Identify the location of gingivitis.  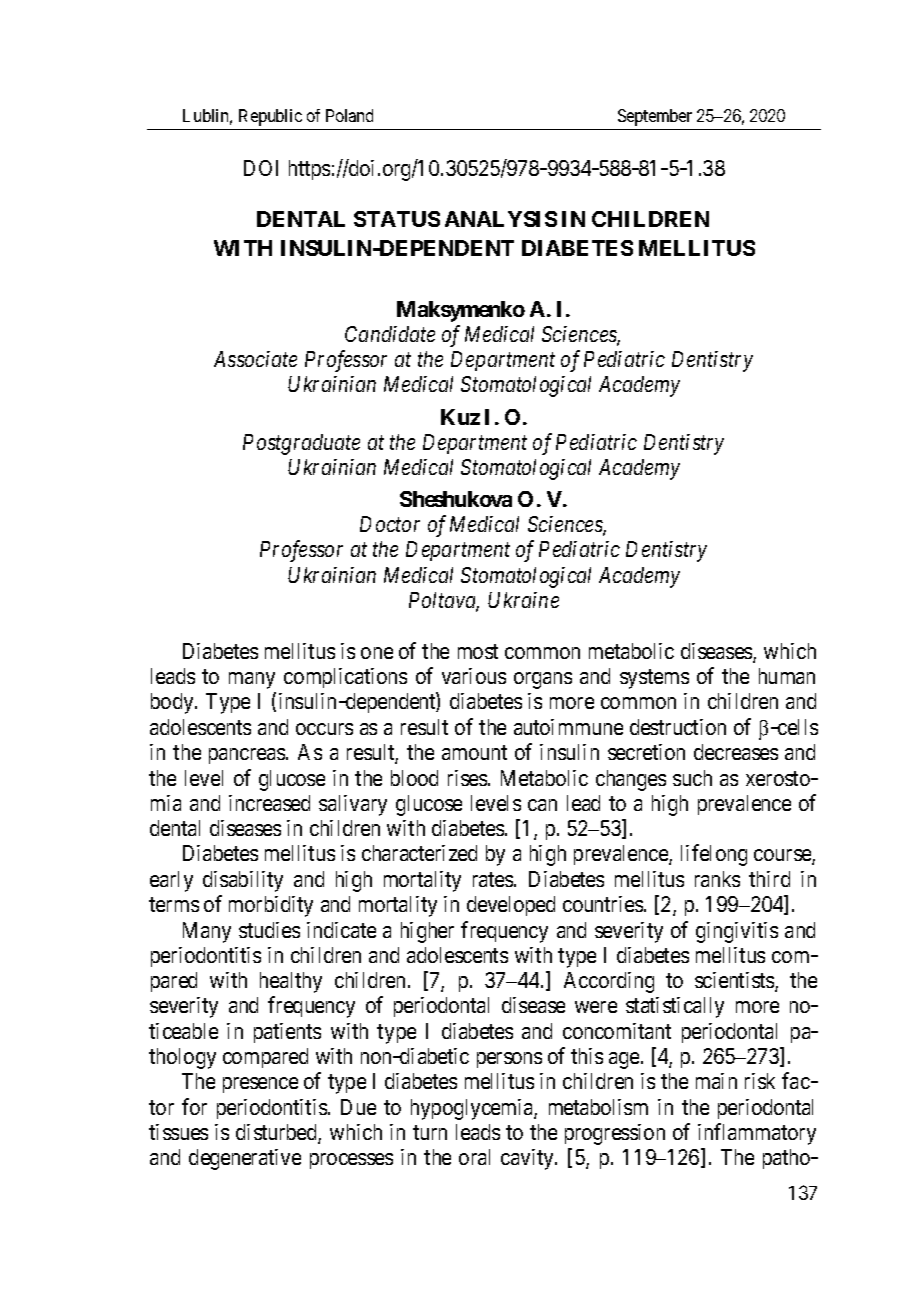
(737, 932).
